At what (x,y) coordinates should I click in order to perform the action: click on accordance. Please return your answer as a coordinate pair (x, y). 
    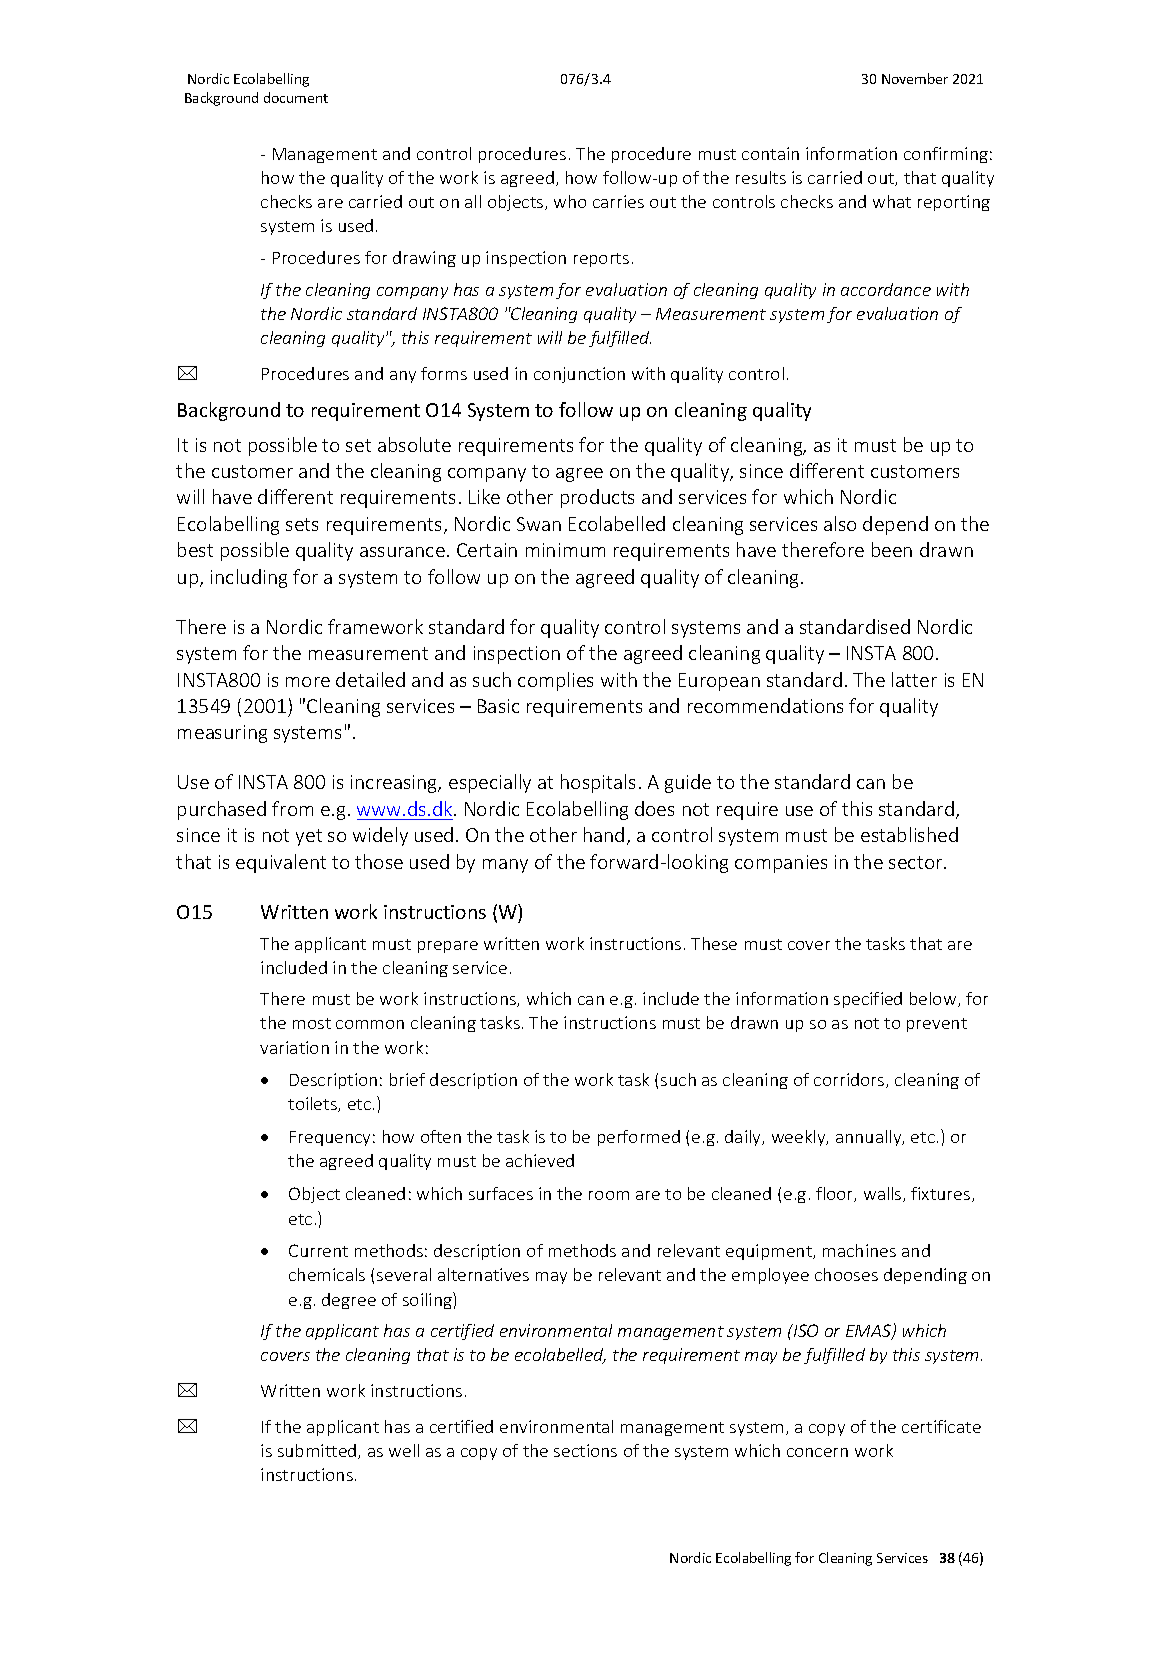
    Looking at the image, I should click on (886, 289).
